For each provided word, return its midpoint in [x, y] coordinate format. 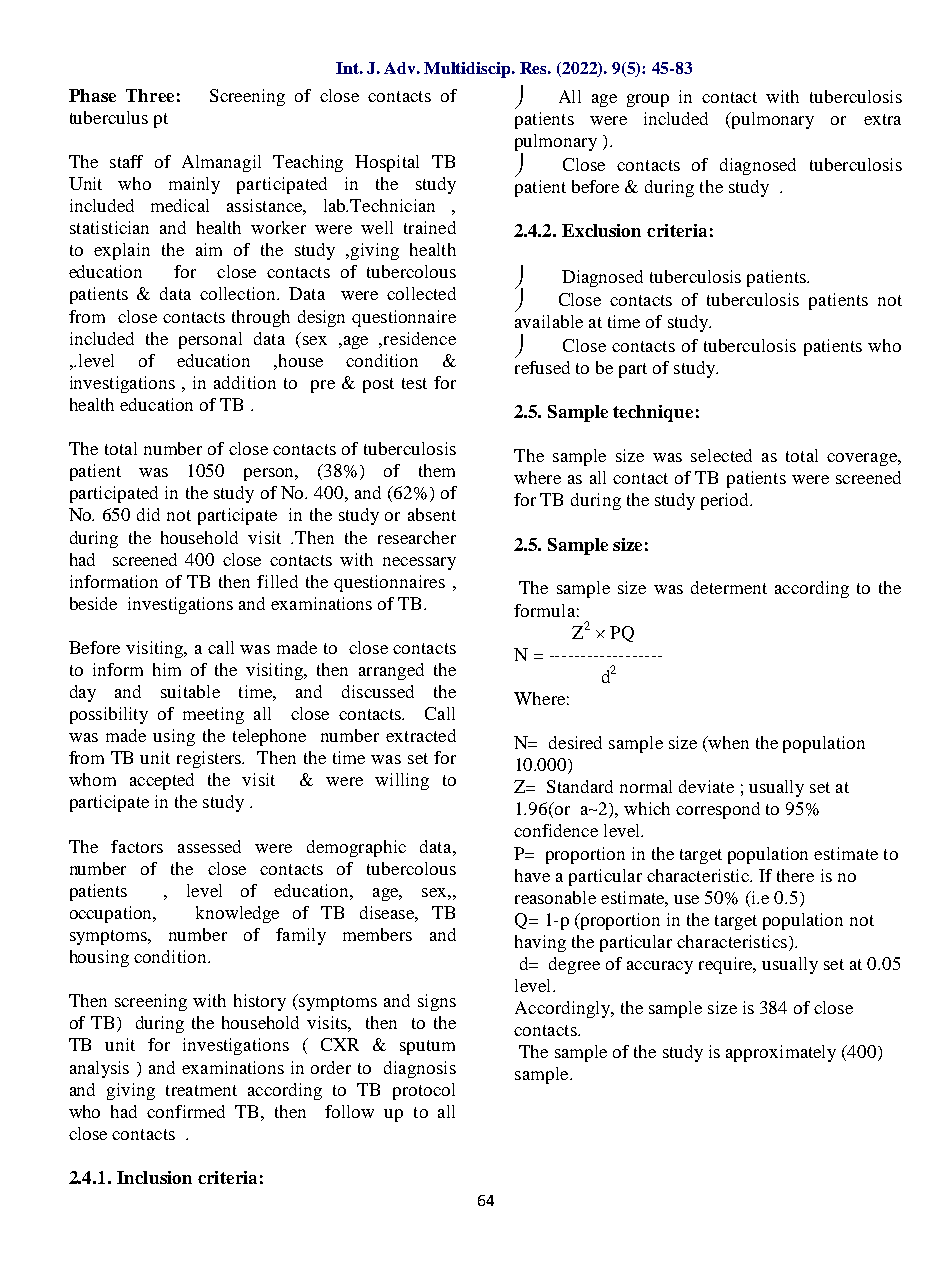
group [648, 100]
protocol [424, 1091]
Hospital [387, 163]
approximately [781, 1053]
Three [150, 95]
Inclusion [154, 1177]
